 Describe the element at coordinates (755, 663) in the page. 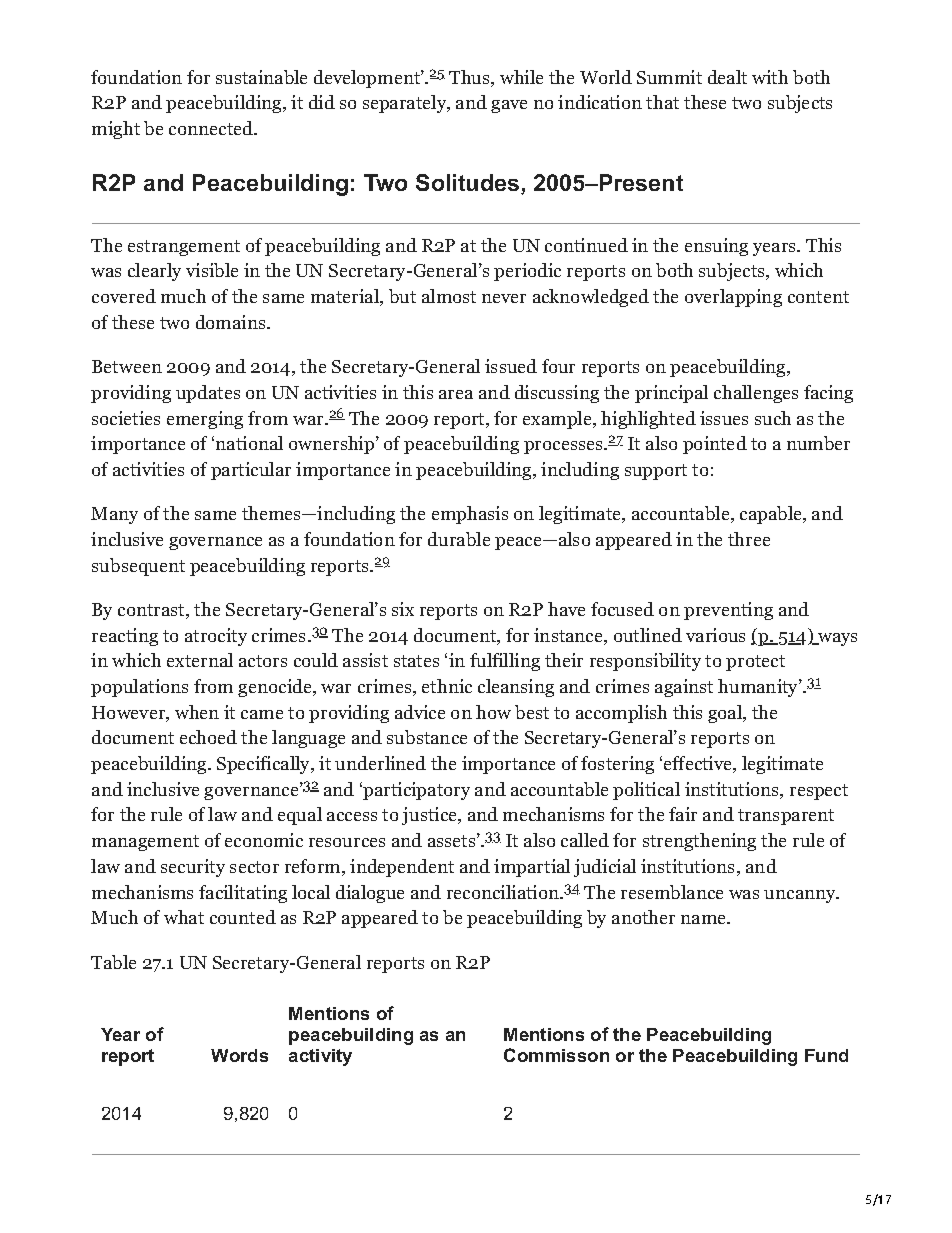

I see `protect` at that location.
